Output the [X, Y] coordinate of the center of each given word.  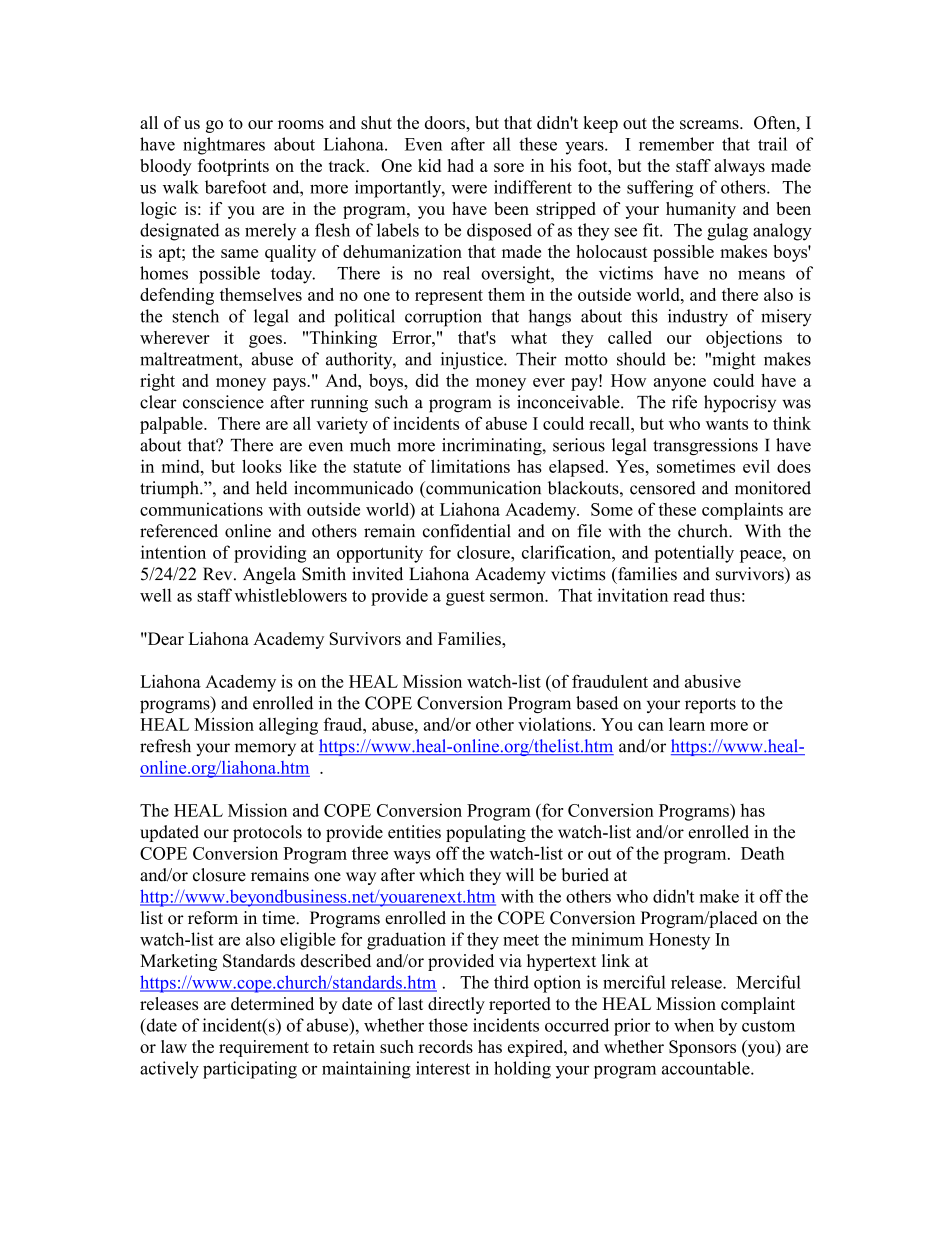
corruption [443, 318]
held [272, 488]
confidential [467, 531]
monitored [773, 488]
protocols [267, 833]
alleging [288, 726]
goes [265, 341]
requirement [264, 1048]
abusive [713, 681]
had [460, 165]
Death [762, 853]
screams [710, 124]
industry [698, 318]
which [441, 875]
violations [556, 724]
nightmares [224, 146]
